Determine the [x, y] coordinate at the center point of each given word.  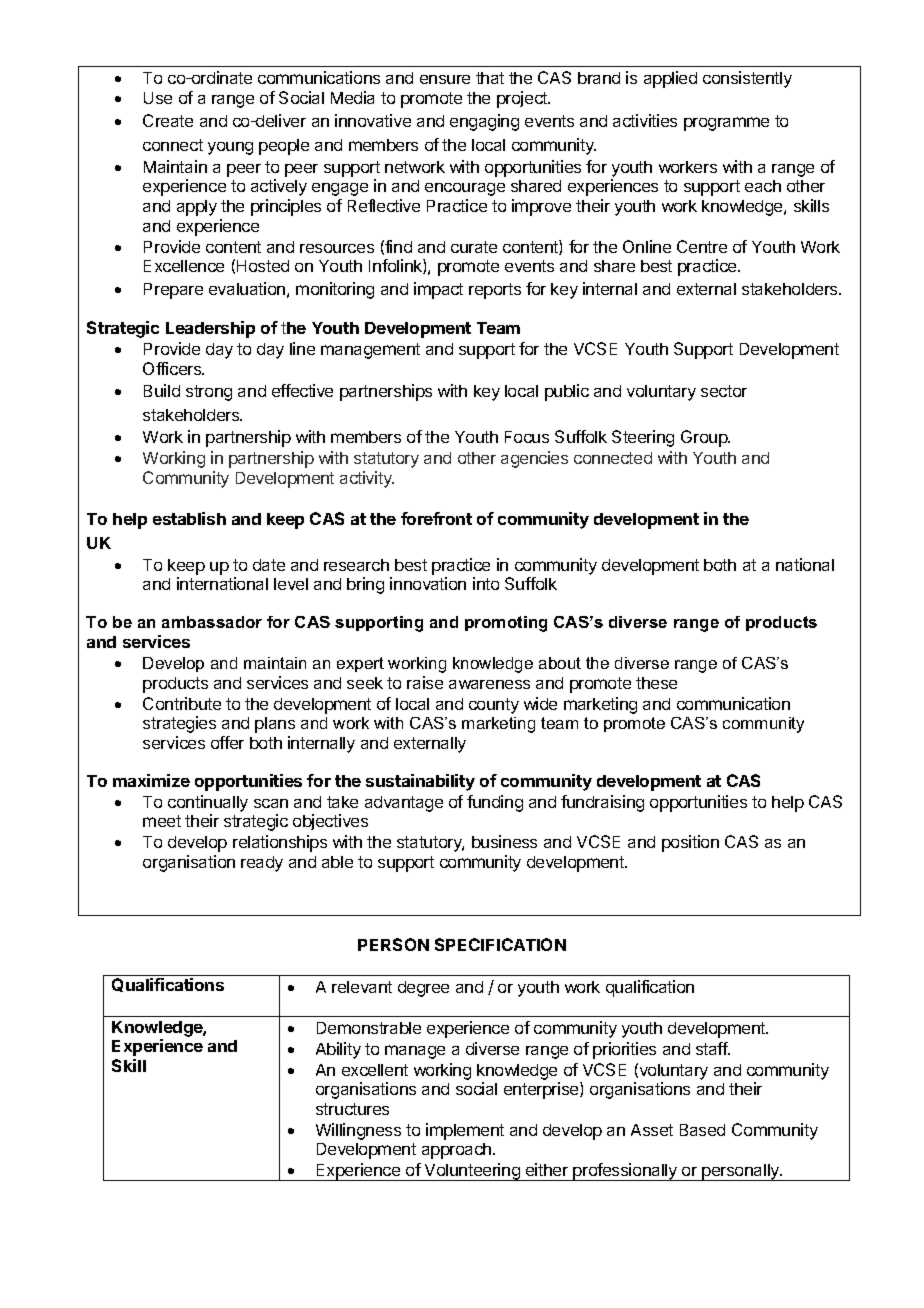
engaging [484, 122]
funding [495, 803]
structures [352, 1109]
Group [705, 438]
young [230, 148]
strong [209, 393]
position [690, 843]
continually [208, 803]
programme [726, 124]
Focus [527, 437]
